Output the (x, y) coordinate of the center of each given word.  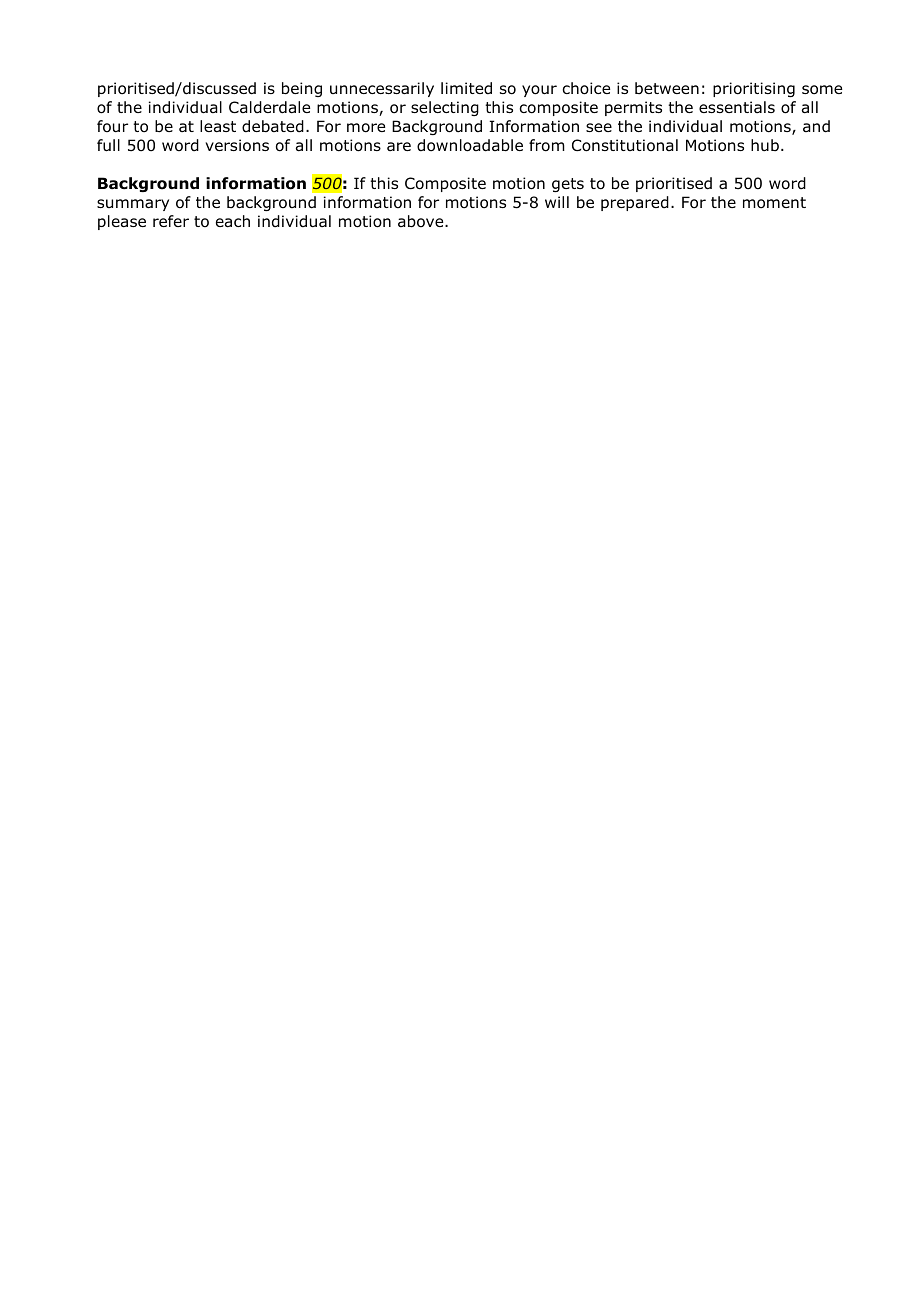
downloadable (470, 145)
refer (171, 221)
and (816, 126)
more (366, 128)
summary (133, 205)
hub (765, 145)
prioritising (754, 89)
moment (774, 203)
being (302, 89)
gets (568, 185)
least (218, 126)
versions (237, 145)
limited (466, 88)
